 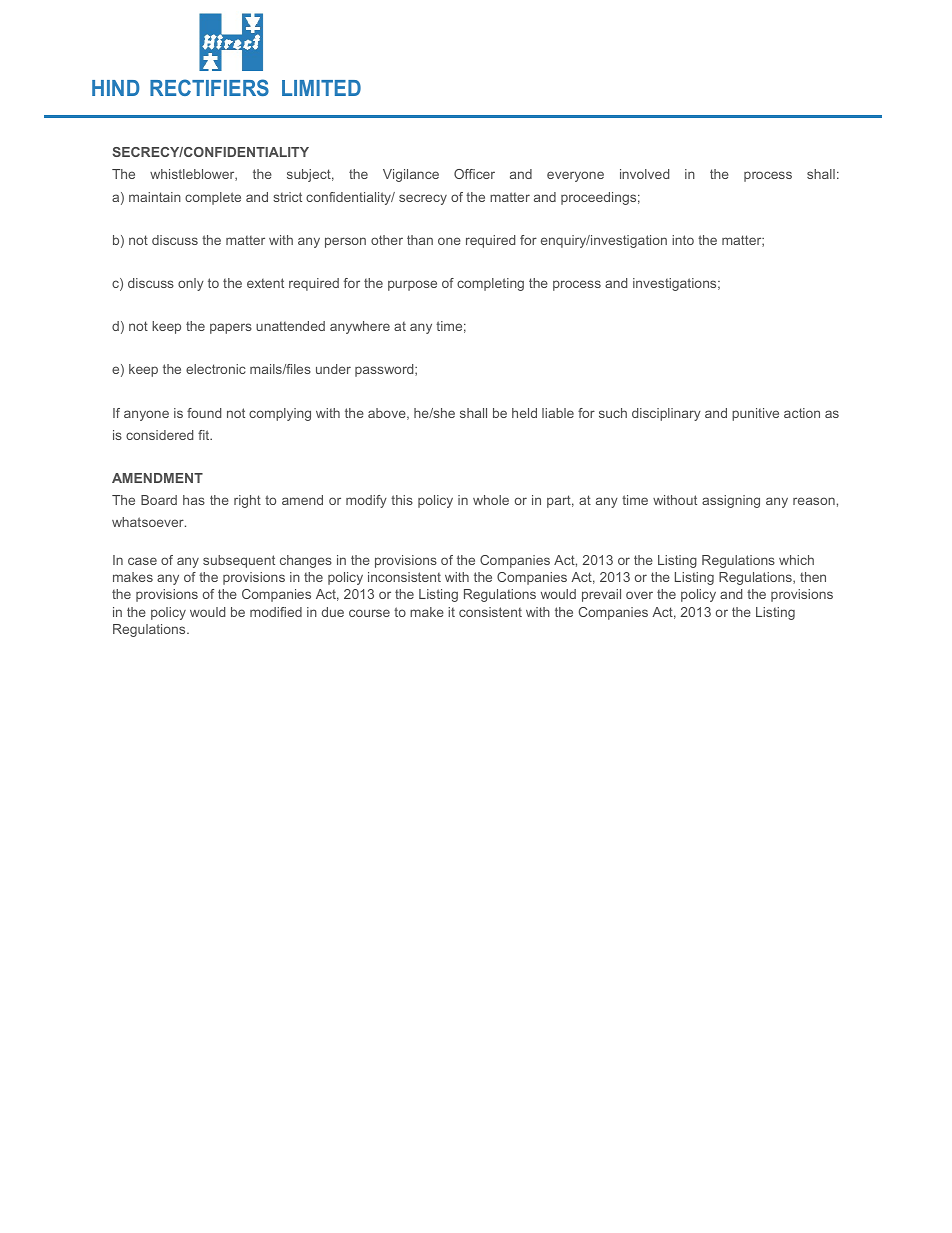 I want to click on fit, so click(x=205, y=435).
